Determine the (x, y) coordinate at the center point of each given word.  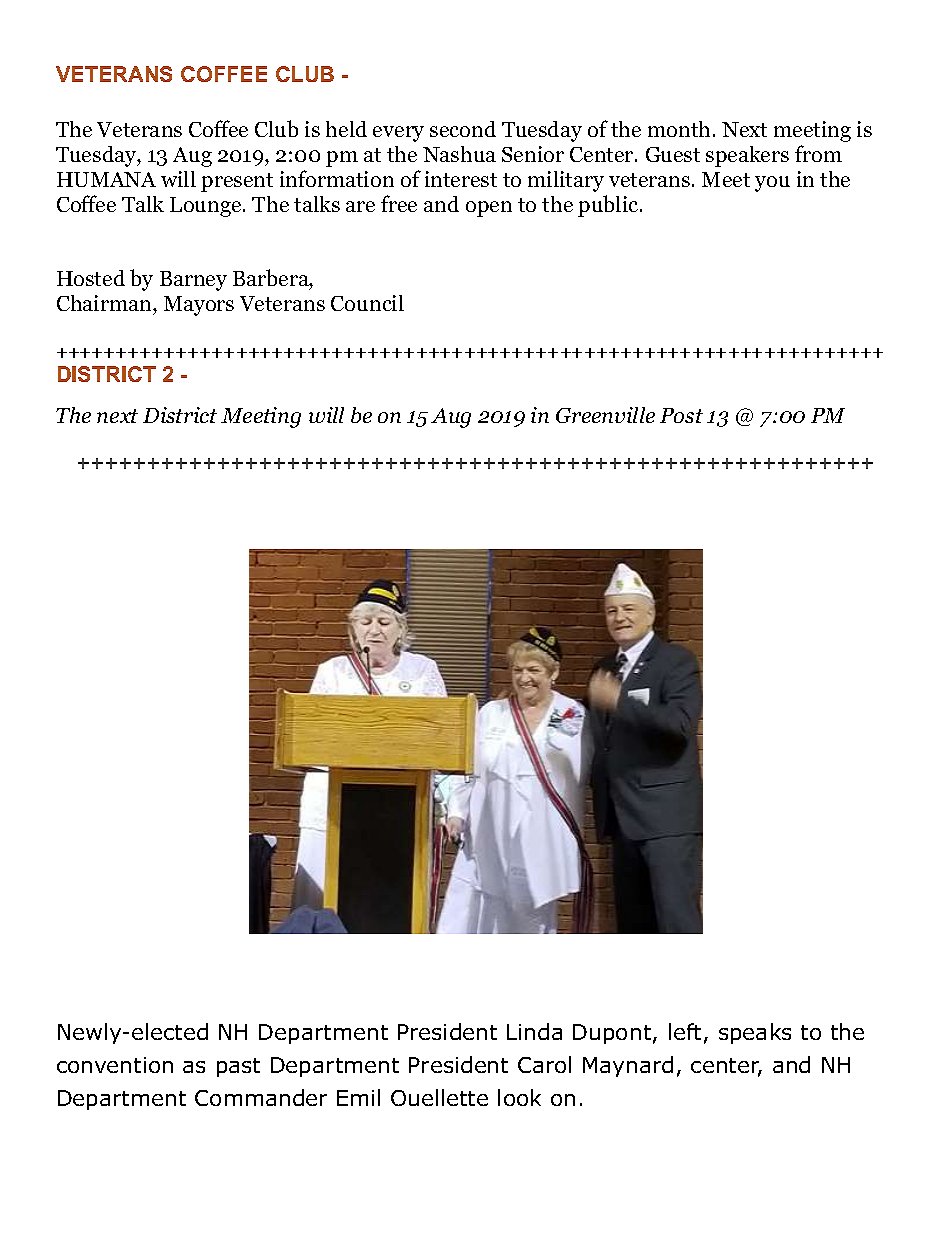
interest (461, 179)
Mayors (199, 306)
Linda (534, 1031)
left (685, 1031)
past (238, 1067)
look (519, 1097)
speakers (747, 156)
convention (115, 1065)
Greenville (605, 415)
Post (681, 415)
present (237, 182)
